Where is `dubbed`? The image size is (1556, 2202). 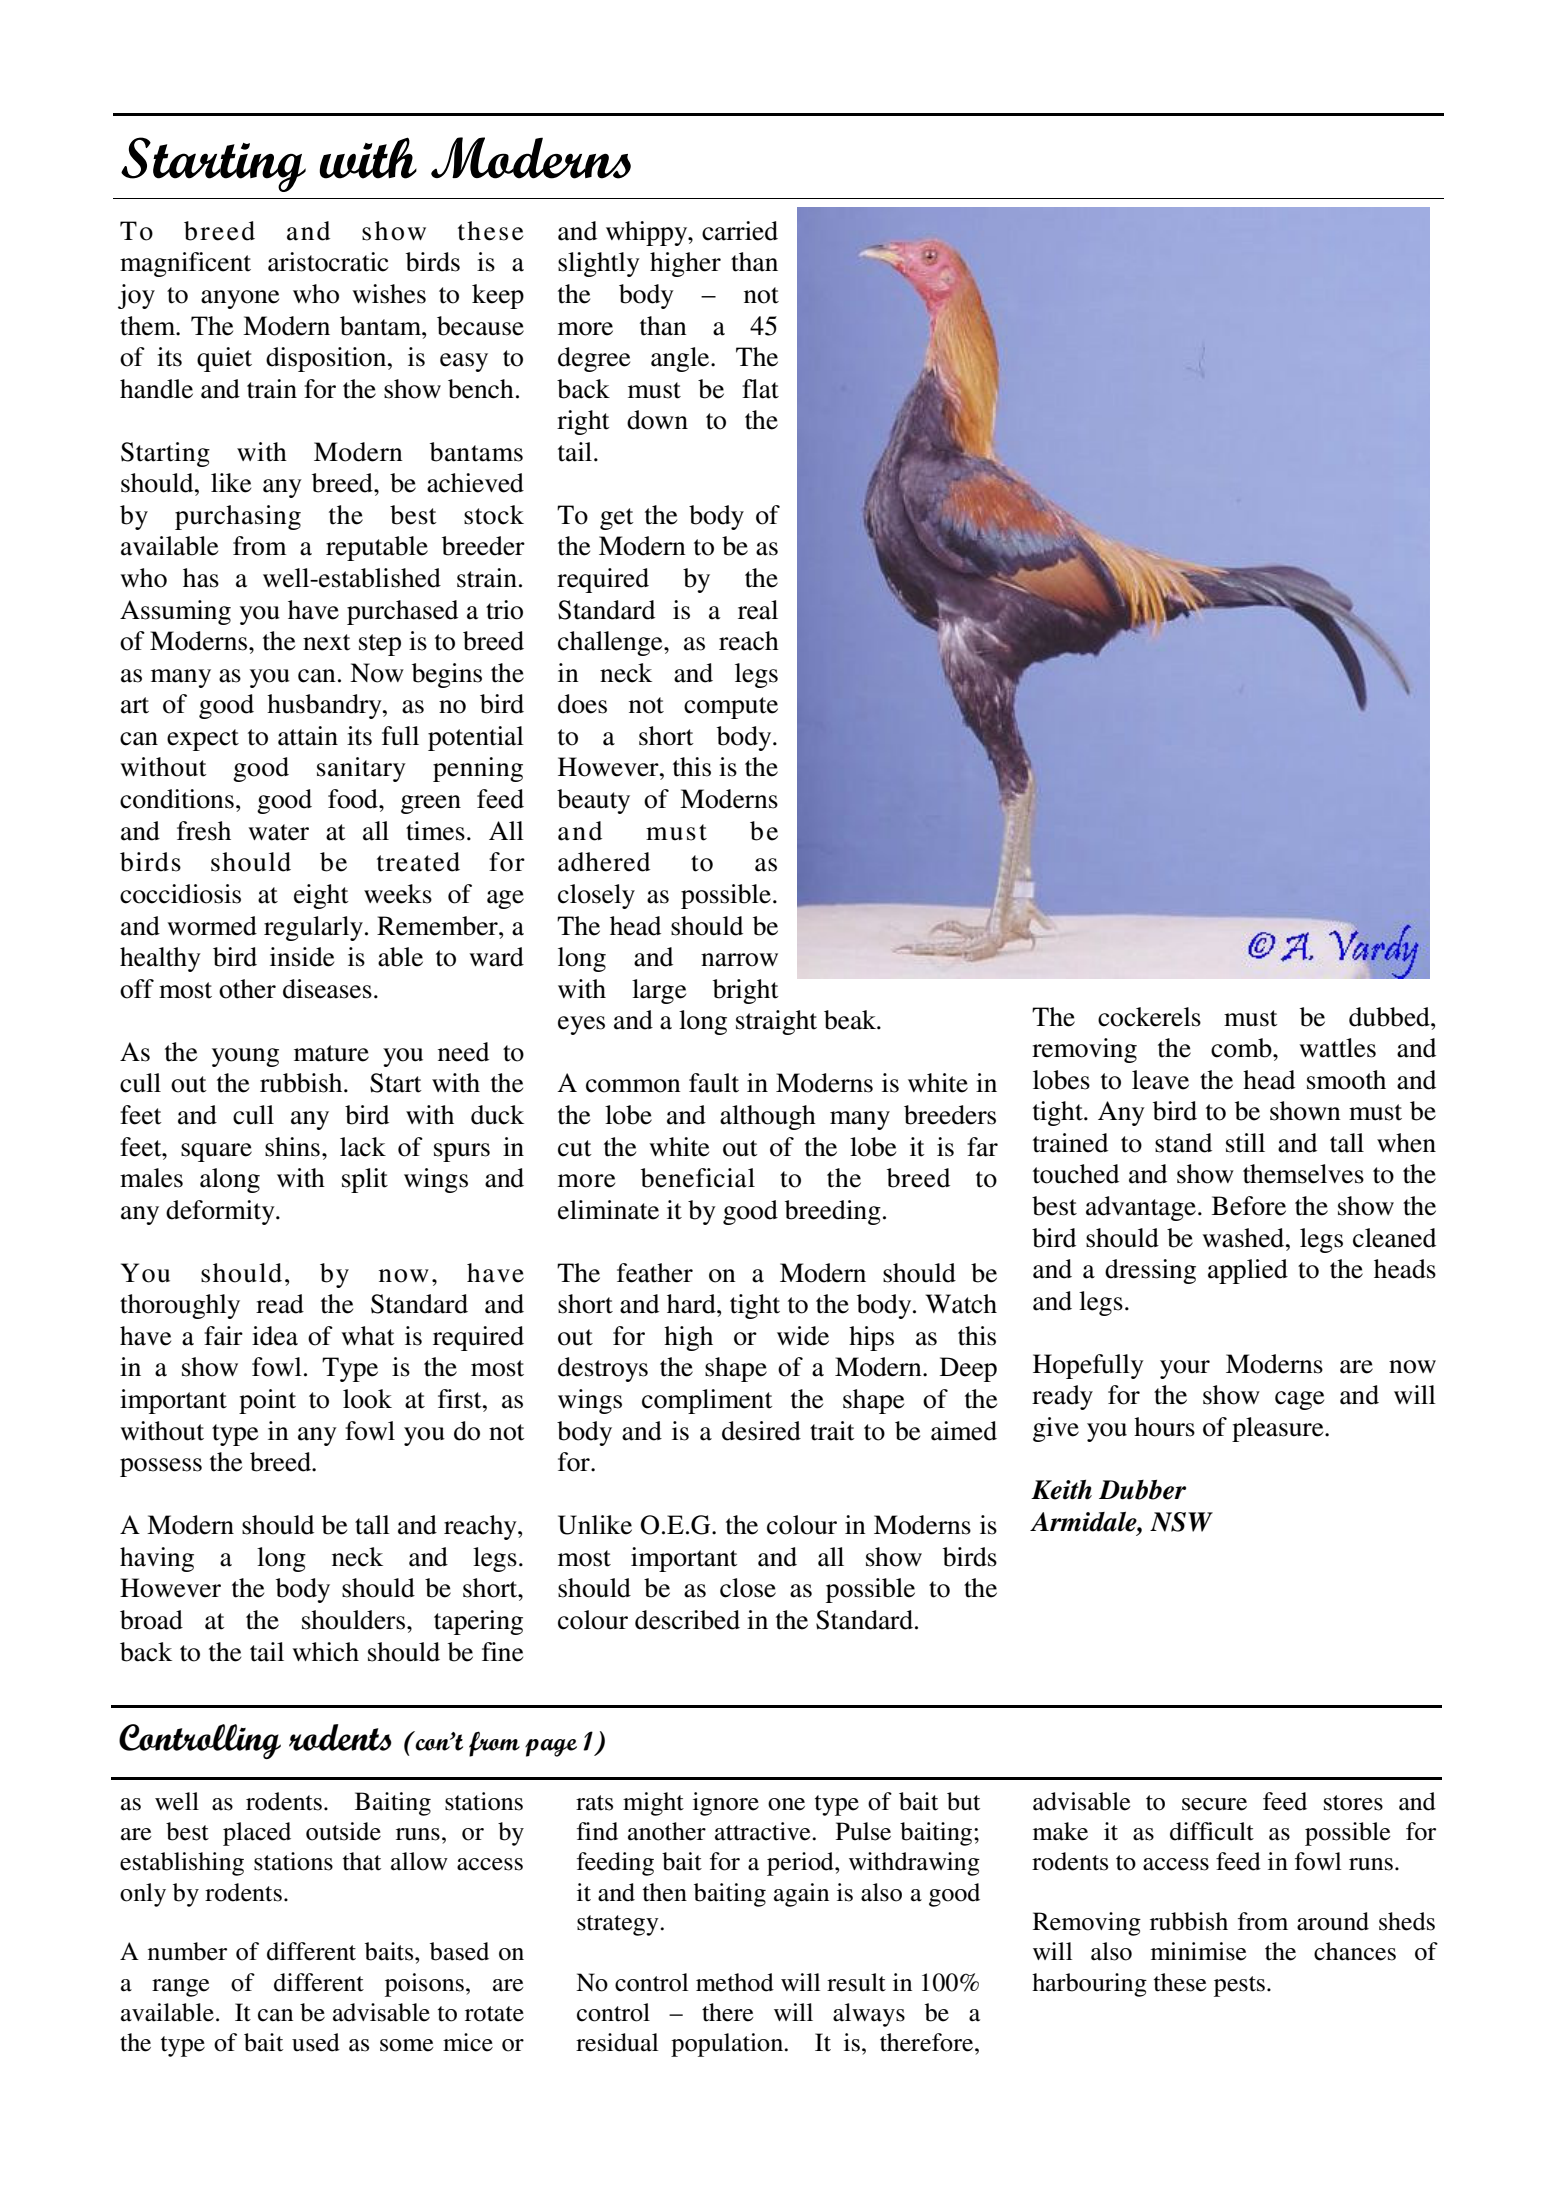 dubbed is located at coordinates (1390, 1017).
